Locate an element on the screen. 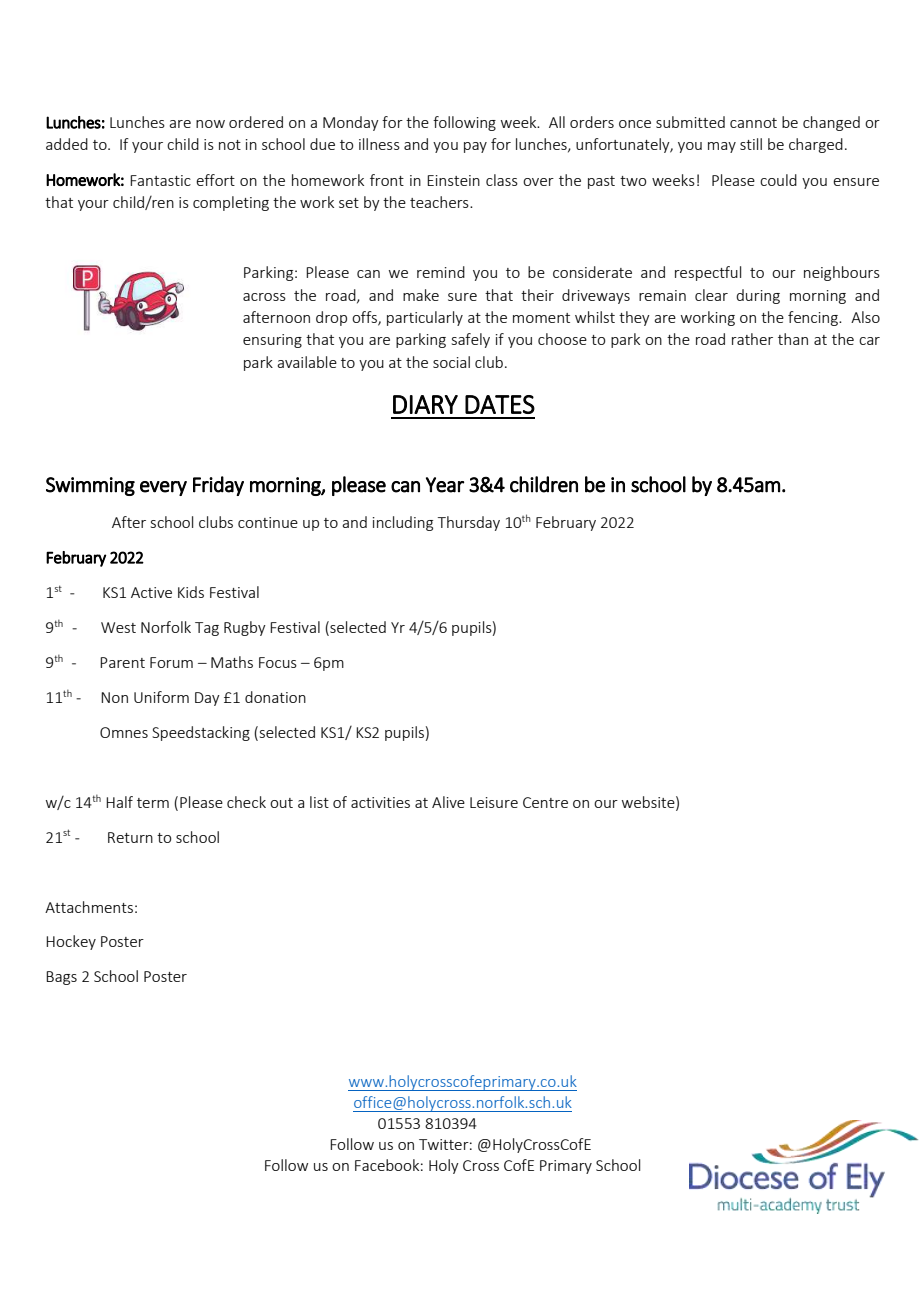 This screenshot has width=924, height=1308. still is located at coordinates (751, 144).
